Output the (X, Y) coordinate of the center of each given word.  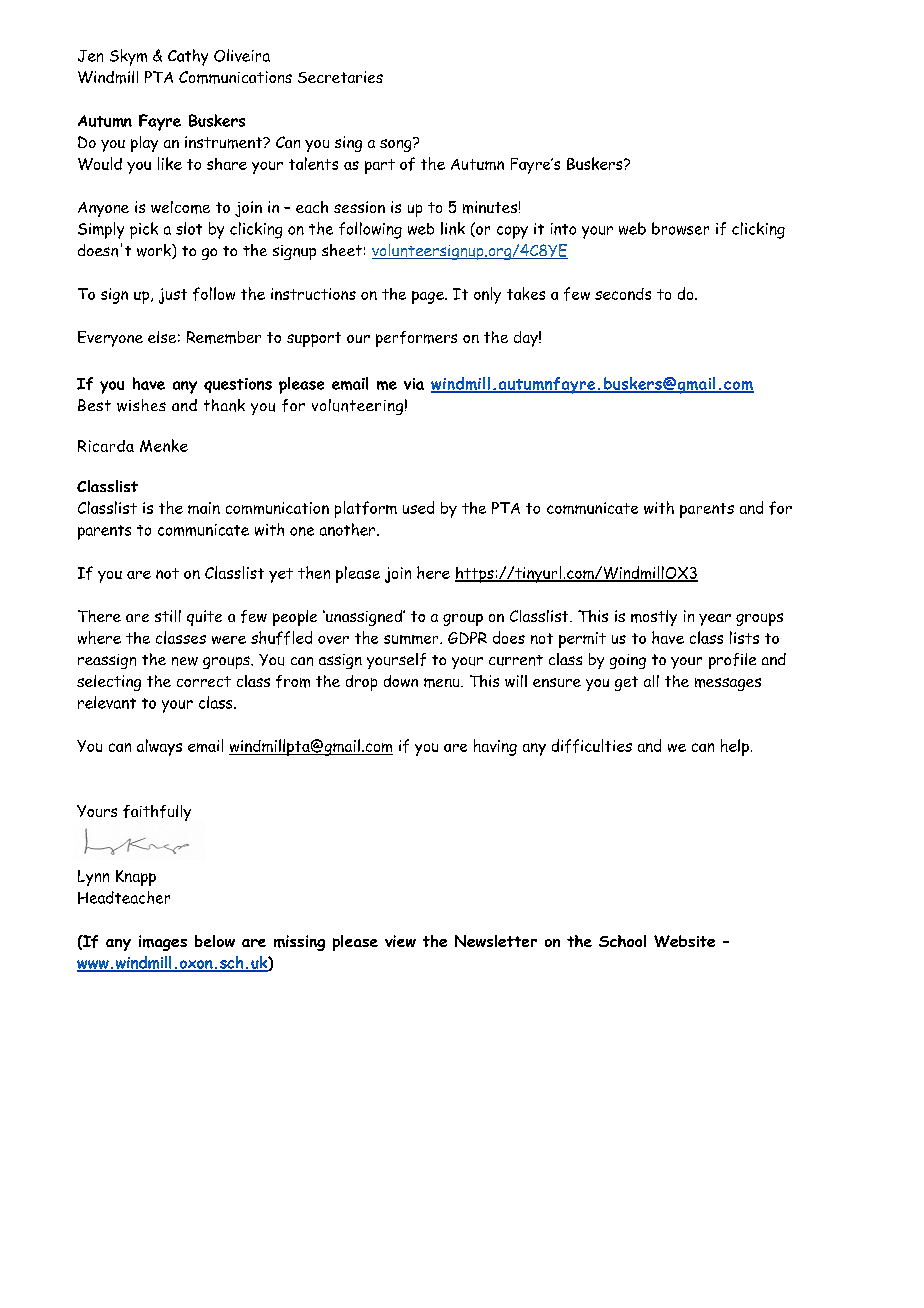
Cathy (188, 57)
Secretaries (340, 77)
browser (680, 228)
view (400, 941)
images (163, 943)
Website (684, 941)
